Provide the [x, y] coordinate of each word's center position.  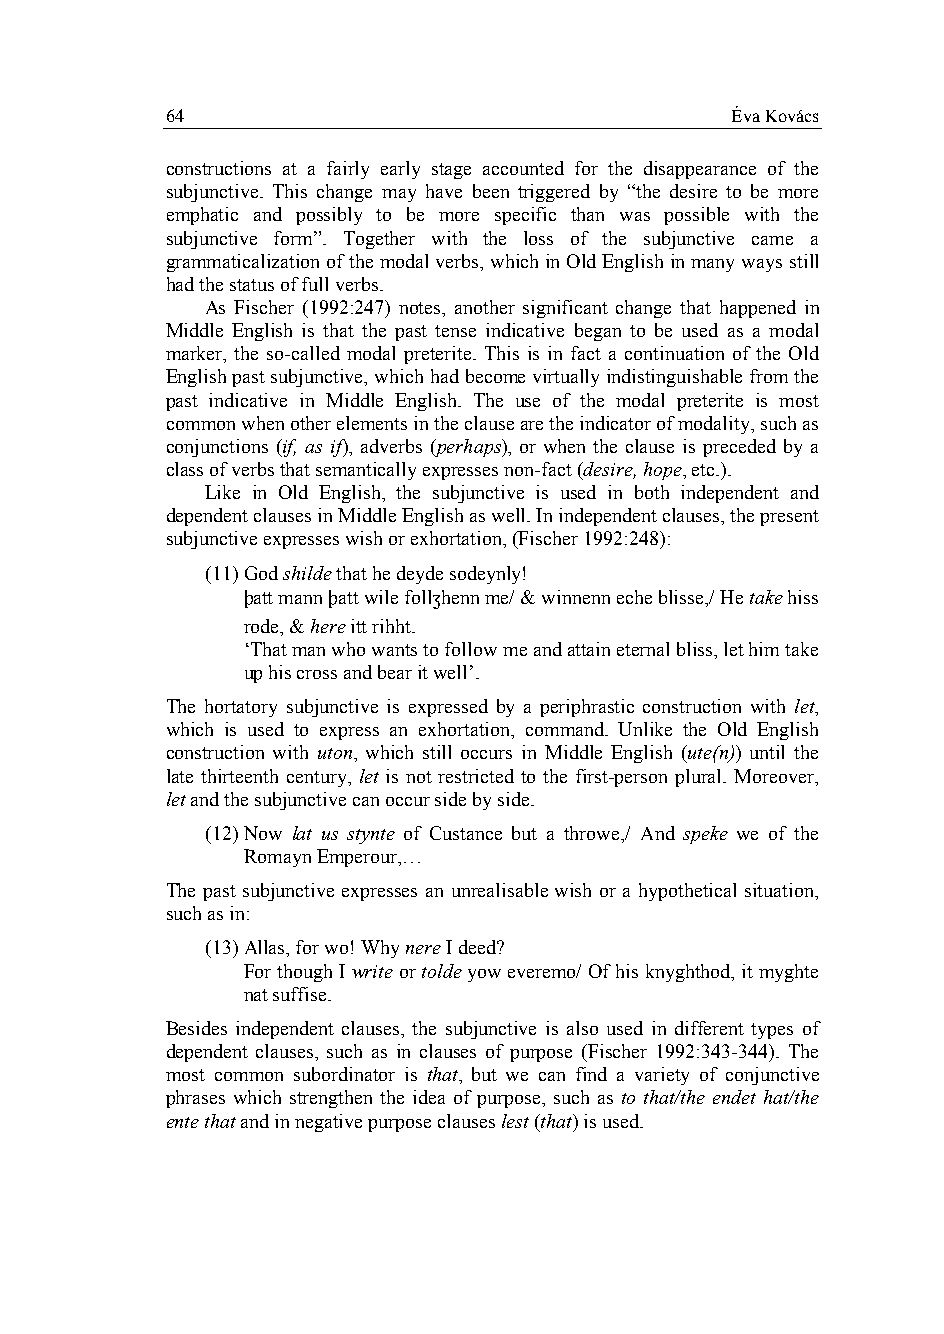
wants [394, 650]
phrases [195, 1099]
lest [515, 1121]
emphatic [202, 216]
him [764, 649]
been [491, 191]
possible [696, 216]
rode [262, 626]
